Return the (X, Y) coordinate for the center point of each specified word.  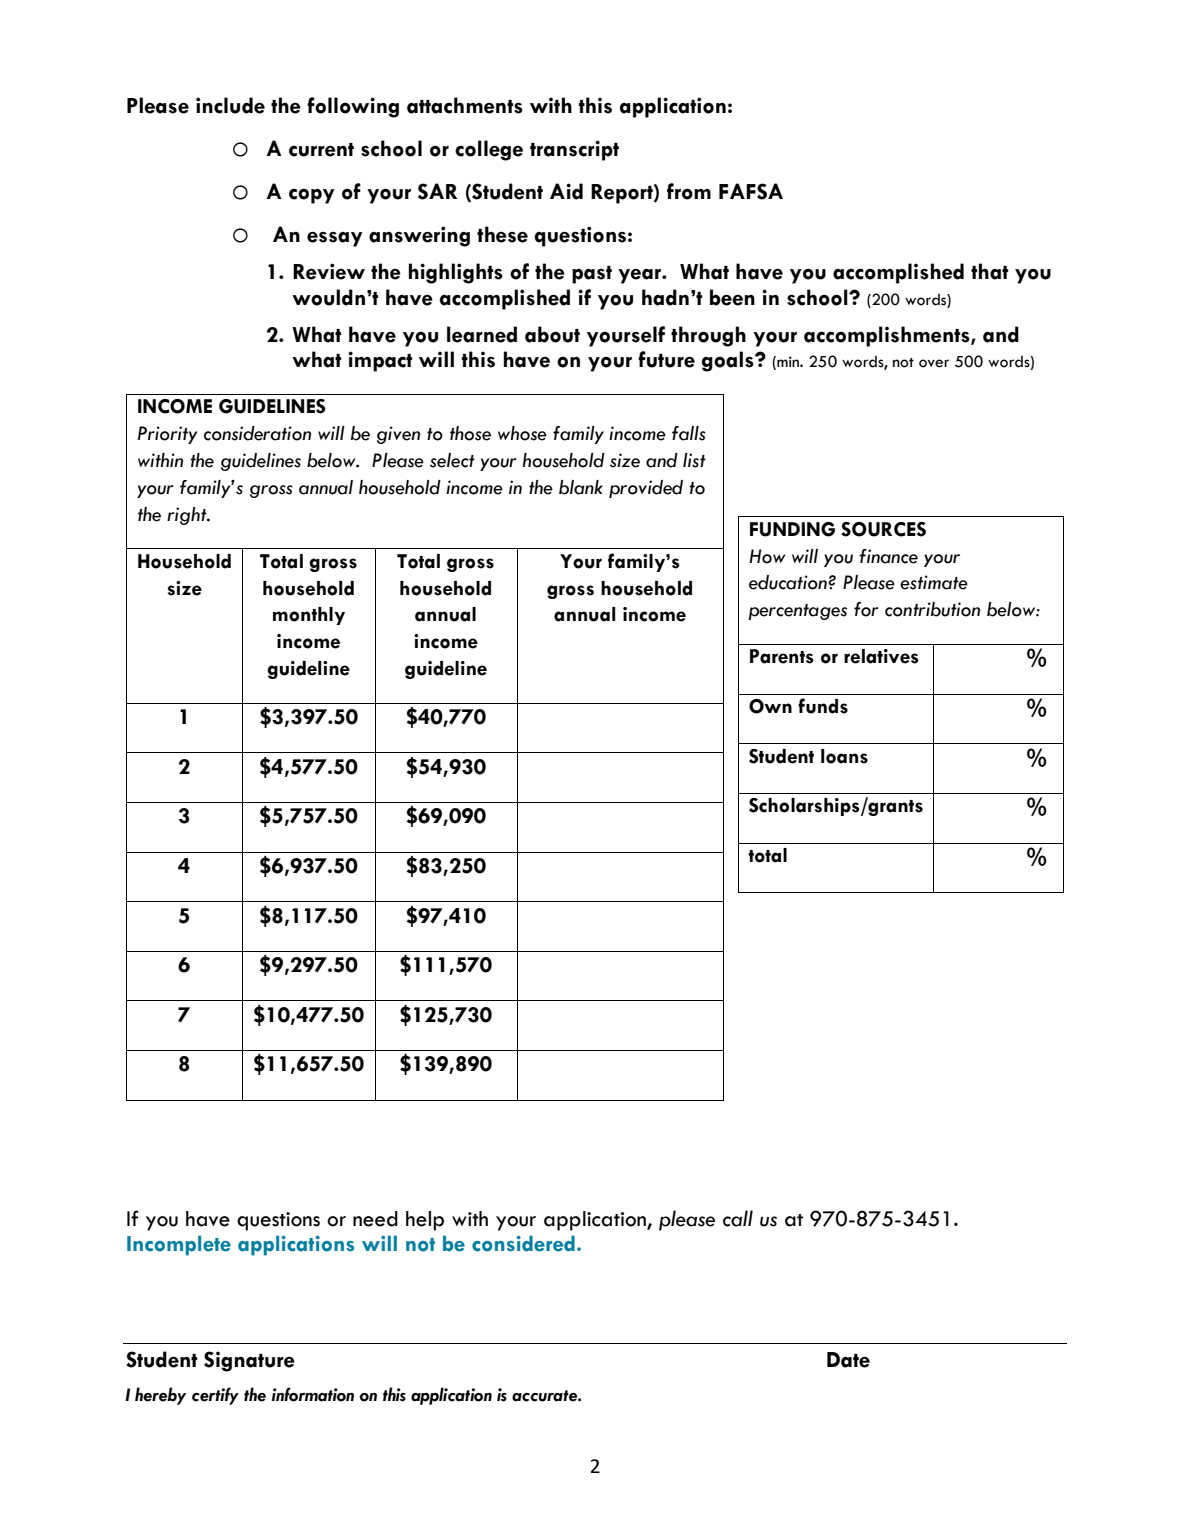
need (375, 1219)
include (230, 105)
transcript (574, 150)
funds (823, 706)
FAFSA (751, 191)
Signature (249, 1361)
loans (844, 756)
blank (581, 487)
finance (888, 556)
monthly (309, 616)
